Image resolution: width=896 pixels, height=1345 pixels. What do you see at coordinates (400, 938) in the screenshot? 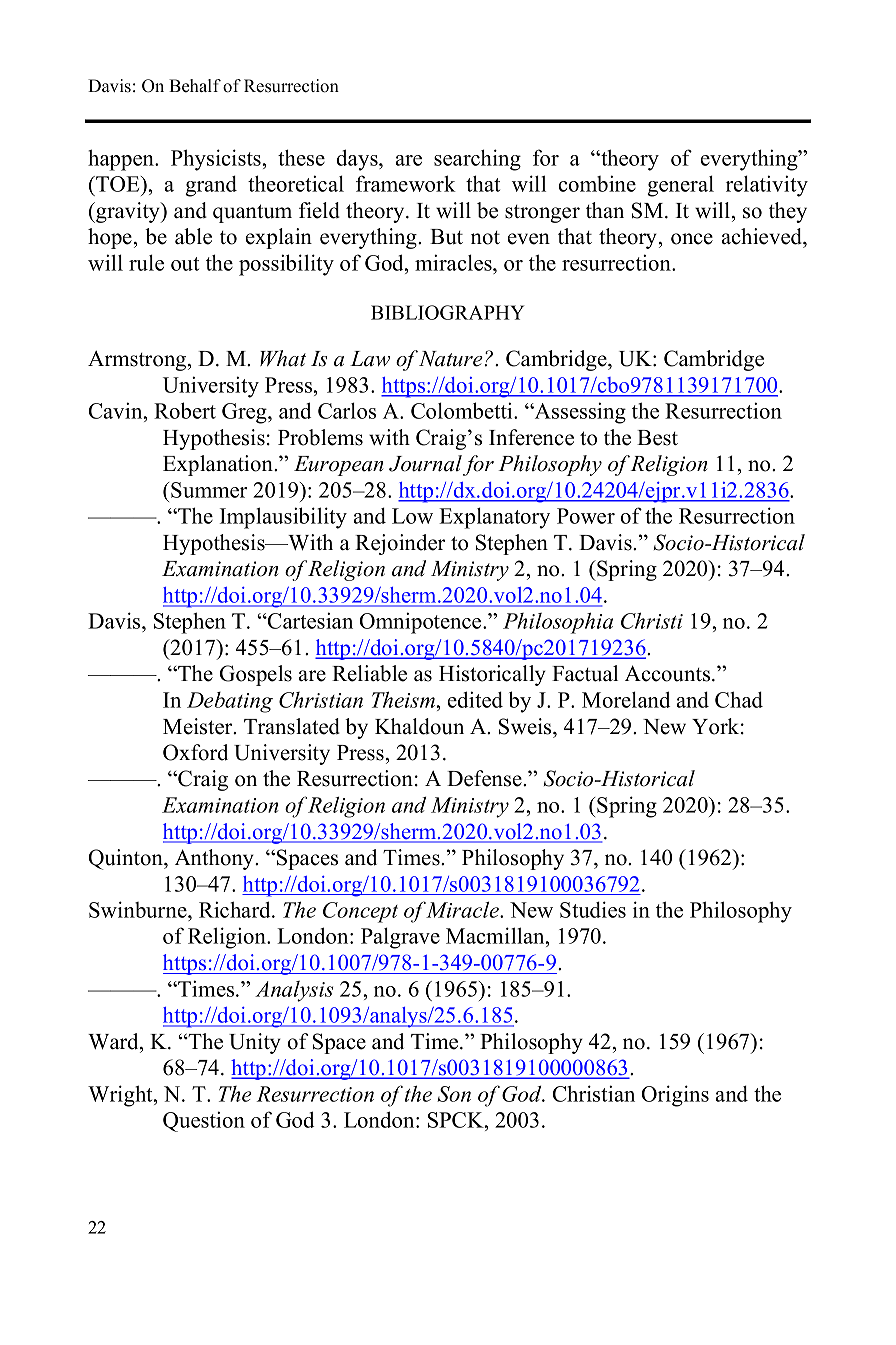
I see `Palgrave` at bounding box center [400, 938].
